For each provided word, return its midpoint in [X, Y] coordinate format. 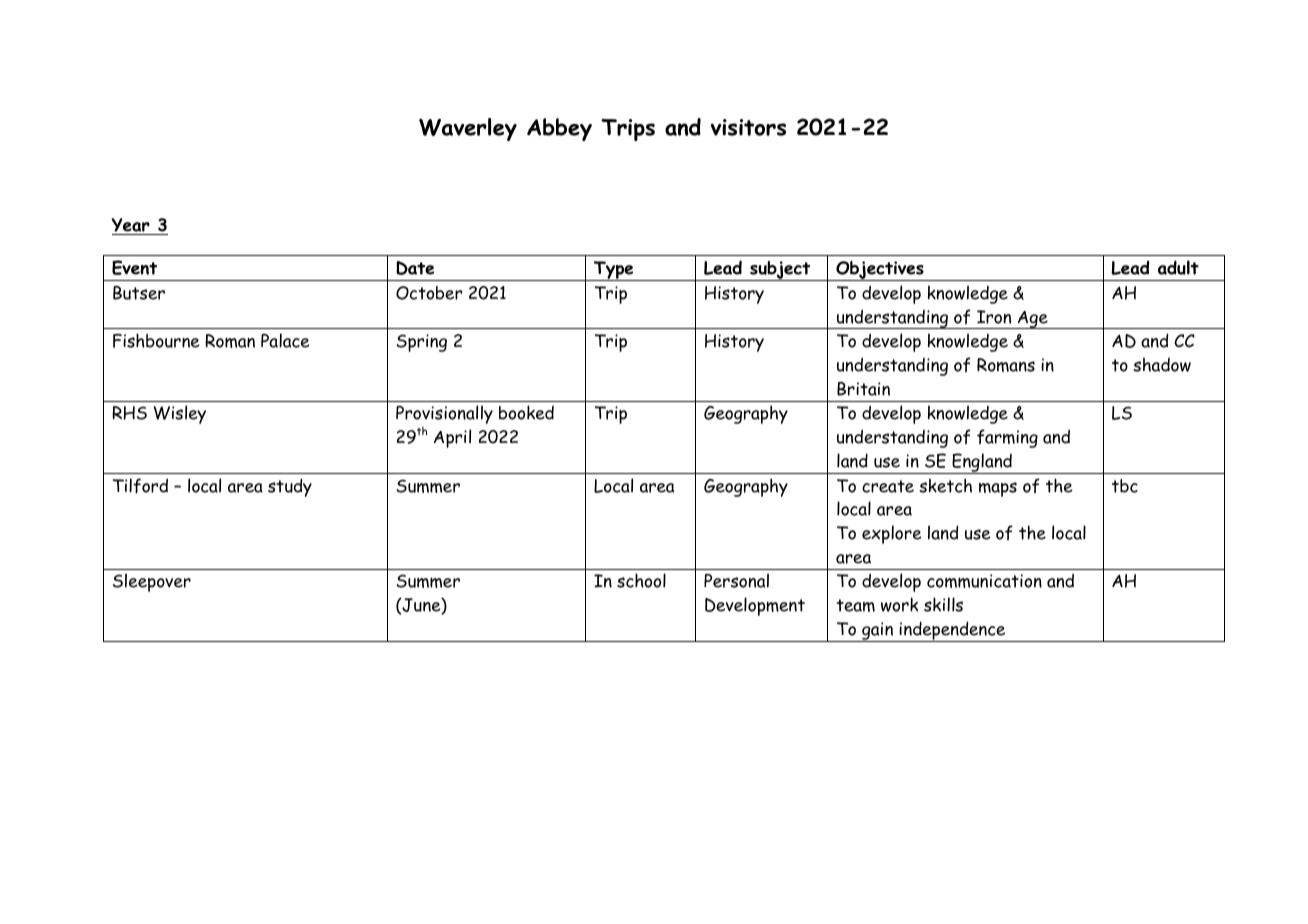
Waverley [468, 129]
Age [1033, 319]
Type [613, 271]
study [290, 487]
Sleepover [152, 582]
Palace [285, 340]
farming [1007, 438]
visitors [748, 127]
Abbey [559, 129]
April [452, 438]
